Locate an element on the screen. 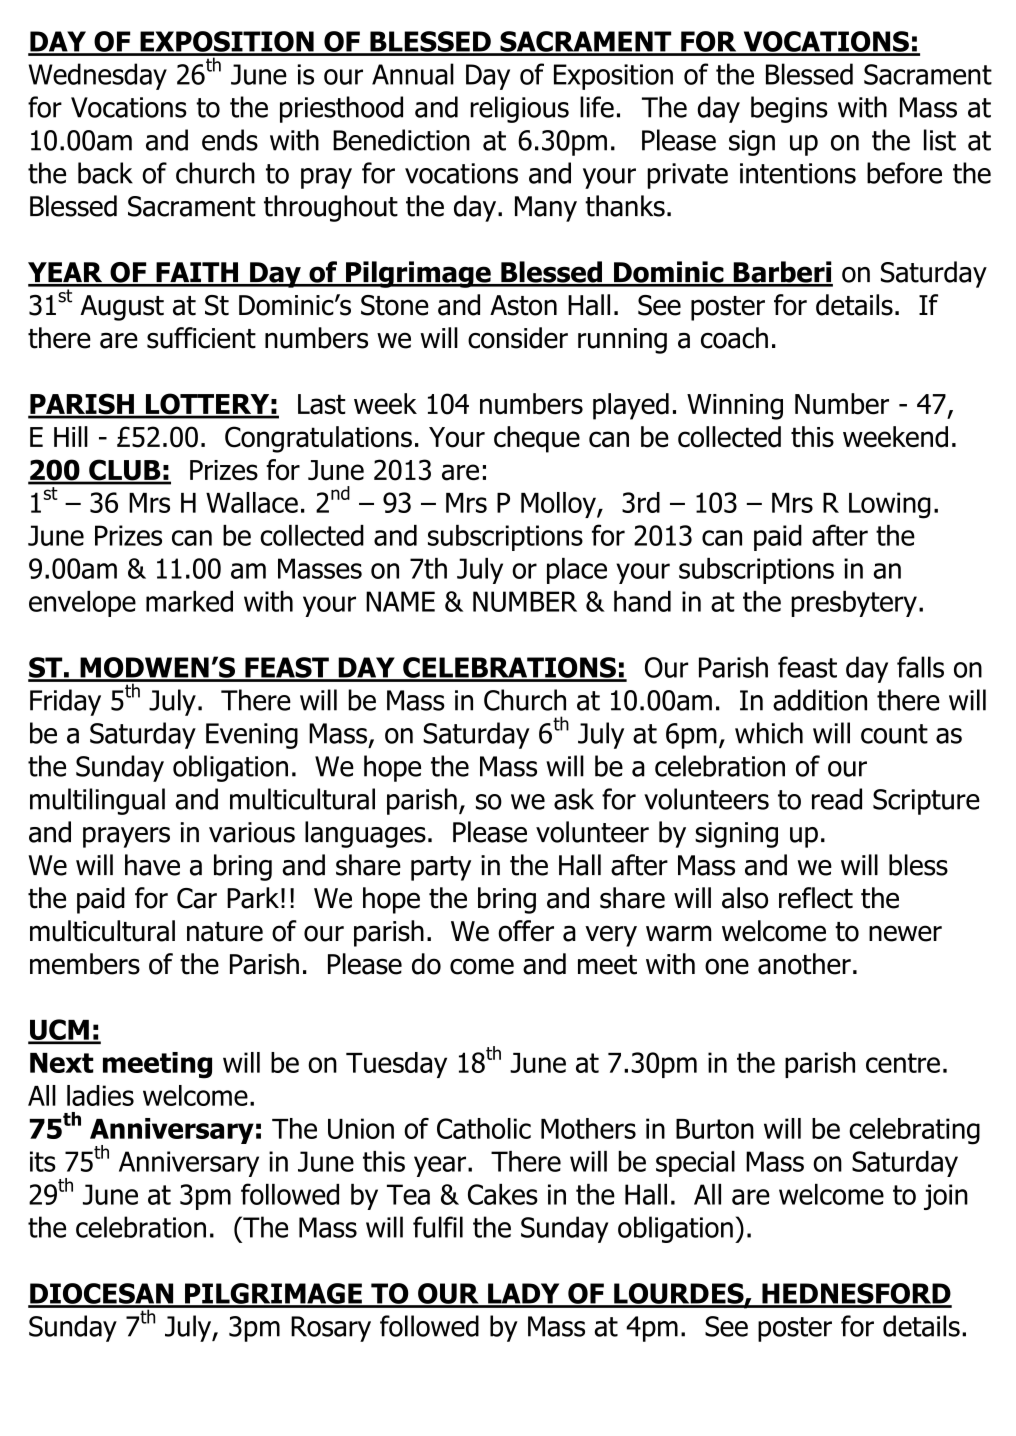 The image size is (1016, 1436). Car is located at coordinates (197, 898).
